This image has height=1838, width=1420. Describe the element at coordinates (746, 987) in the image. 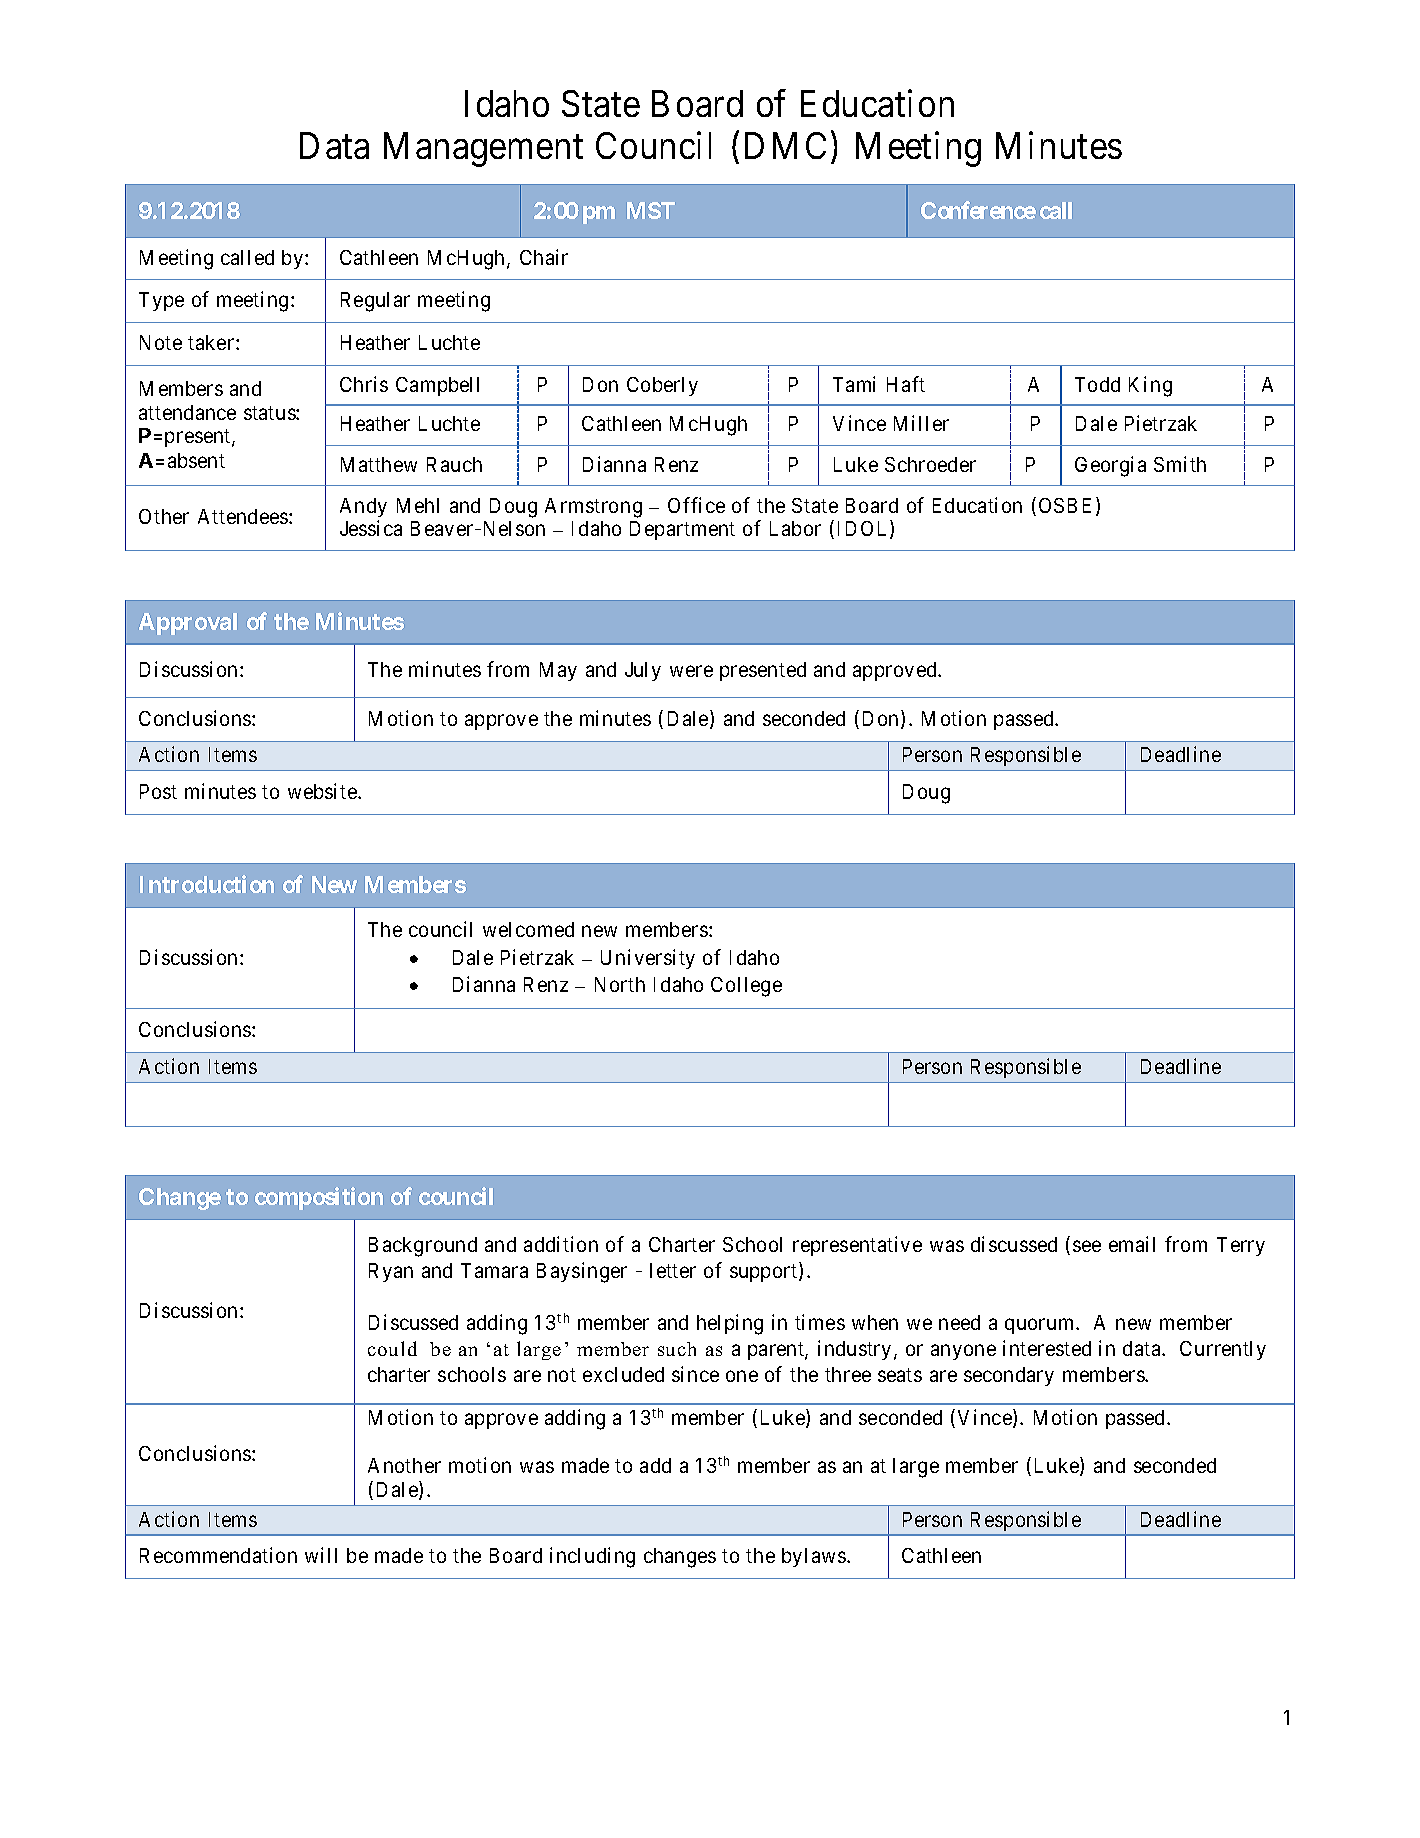

I see `College` at that location.
